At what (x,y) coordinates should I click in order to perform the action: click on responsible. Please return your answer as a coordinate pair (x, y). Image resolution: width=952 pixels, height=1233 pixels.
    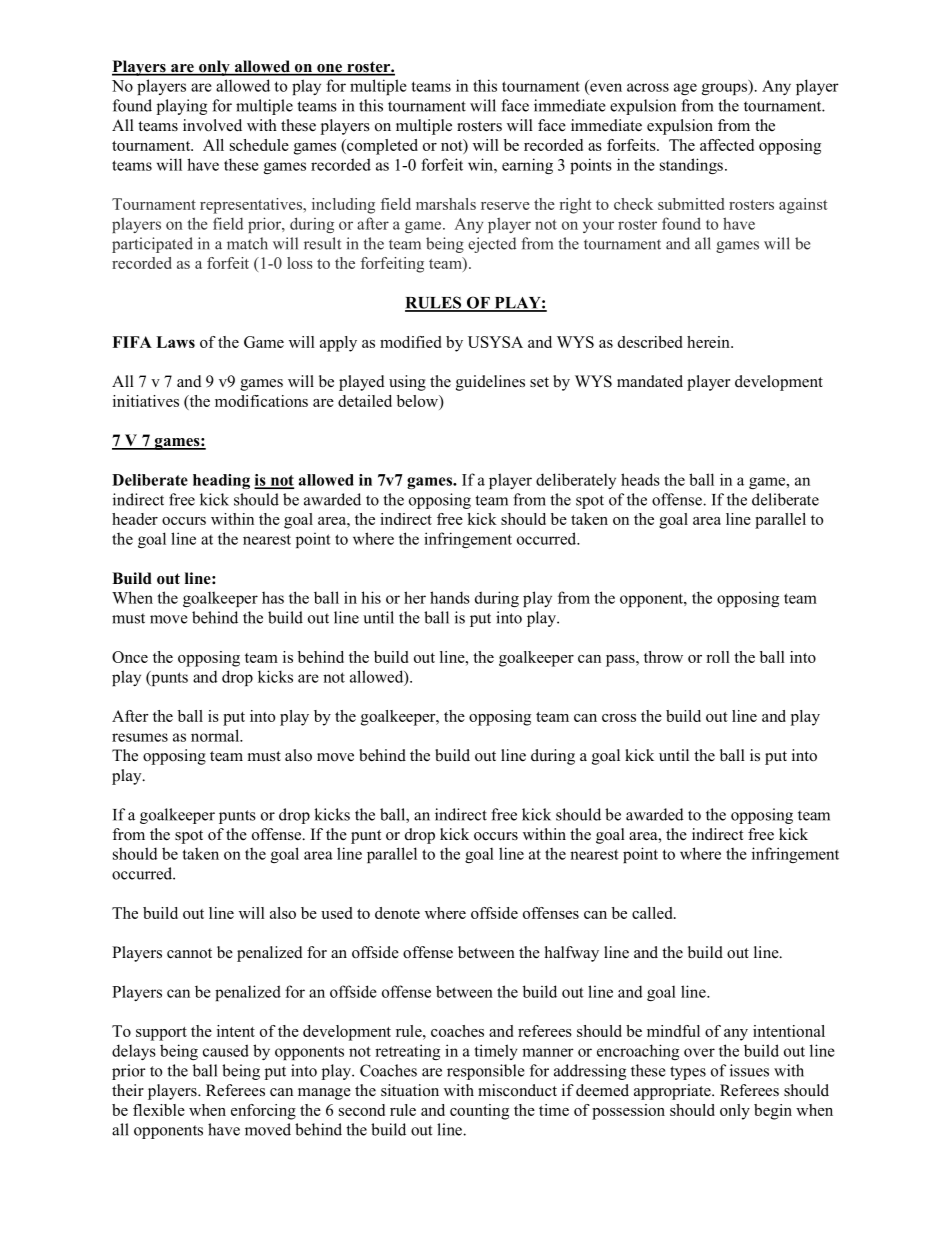
    Looking at the image, I should click on (486, 1072).
